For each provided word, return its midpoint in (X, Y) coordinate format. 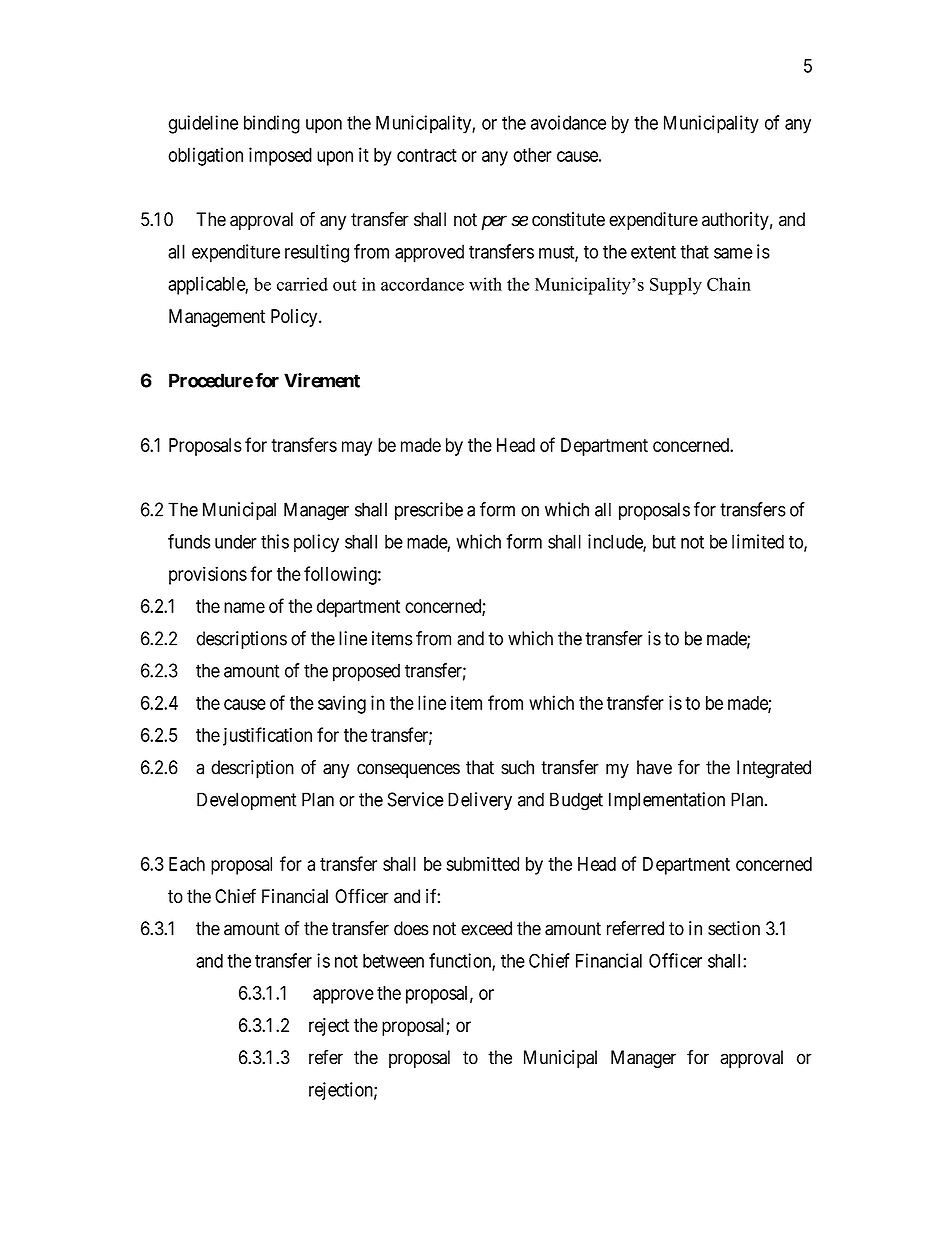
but (664, 541)
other (532, 155)
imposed (280, 156)
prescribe (429, 511)
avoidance (568, 122)
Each (187, 864)
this (275, 541)
